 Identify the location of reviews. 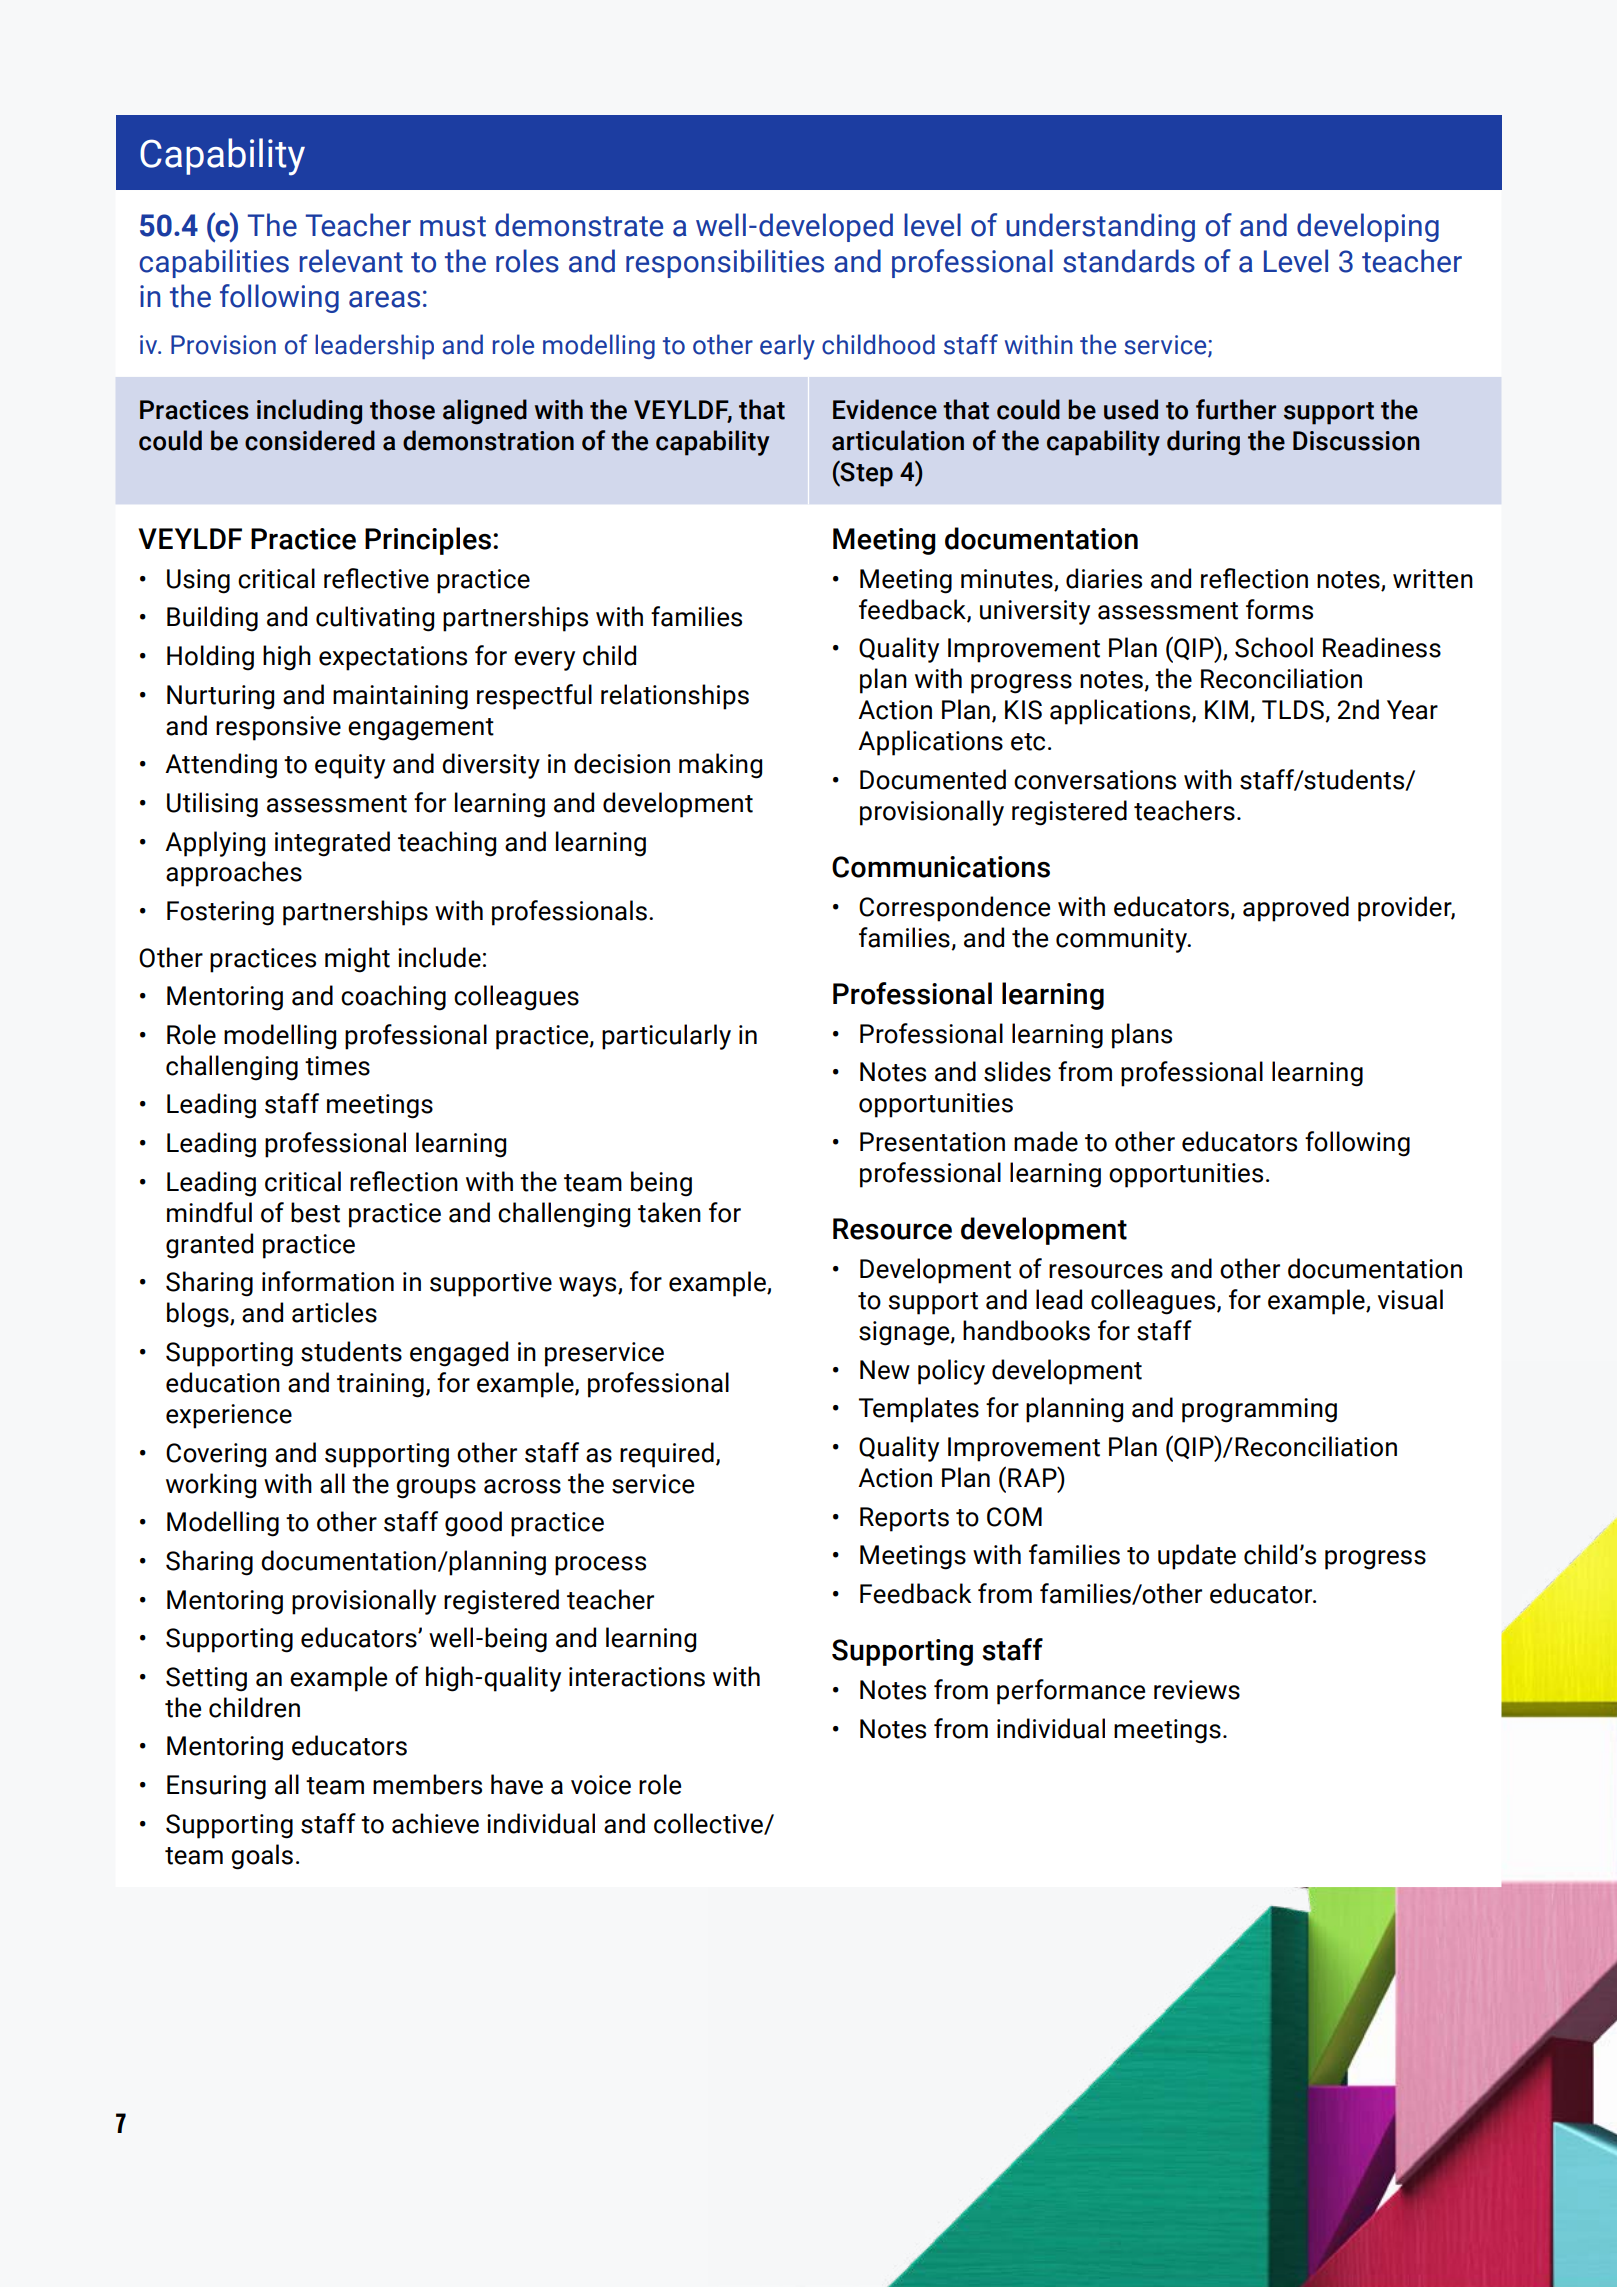
(1197, 1690).
